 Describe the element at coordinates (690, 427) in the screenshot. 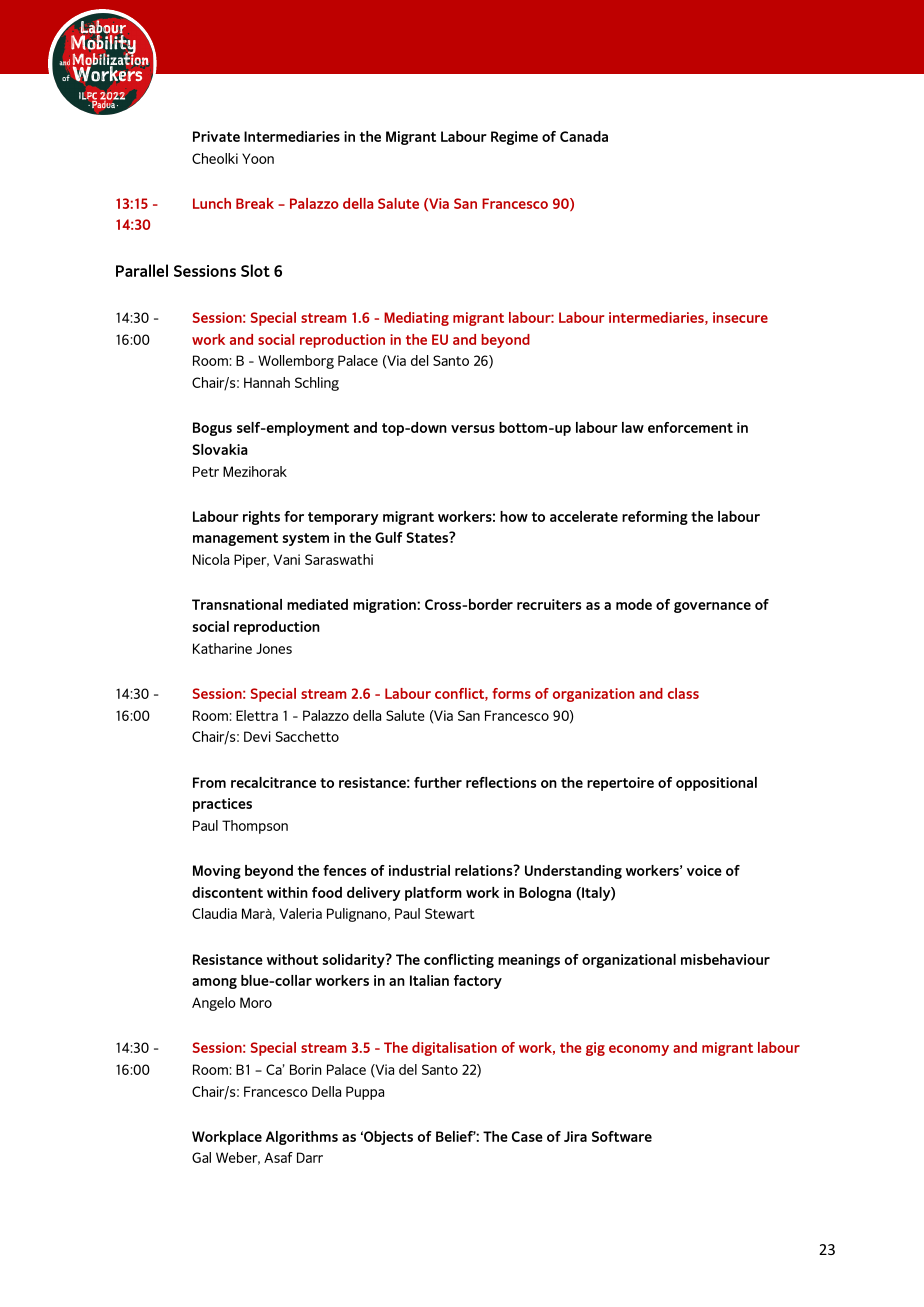

I see `enforcement` at that location.
